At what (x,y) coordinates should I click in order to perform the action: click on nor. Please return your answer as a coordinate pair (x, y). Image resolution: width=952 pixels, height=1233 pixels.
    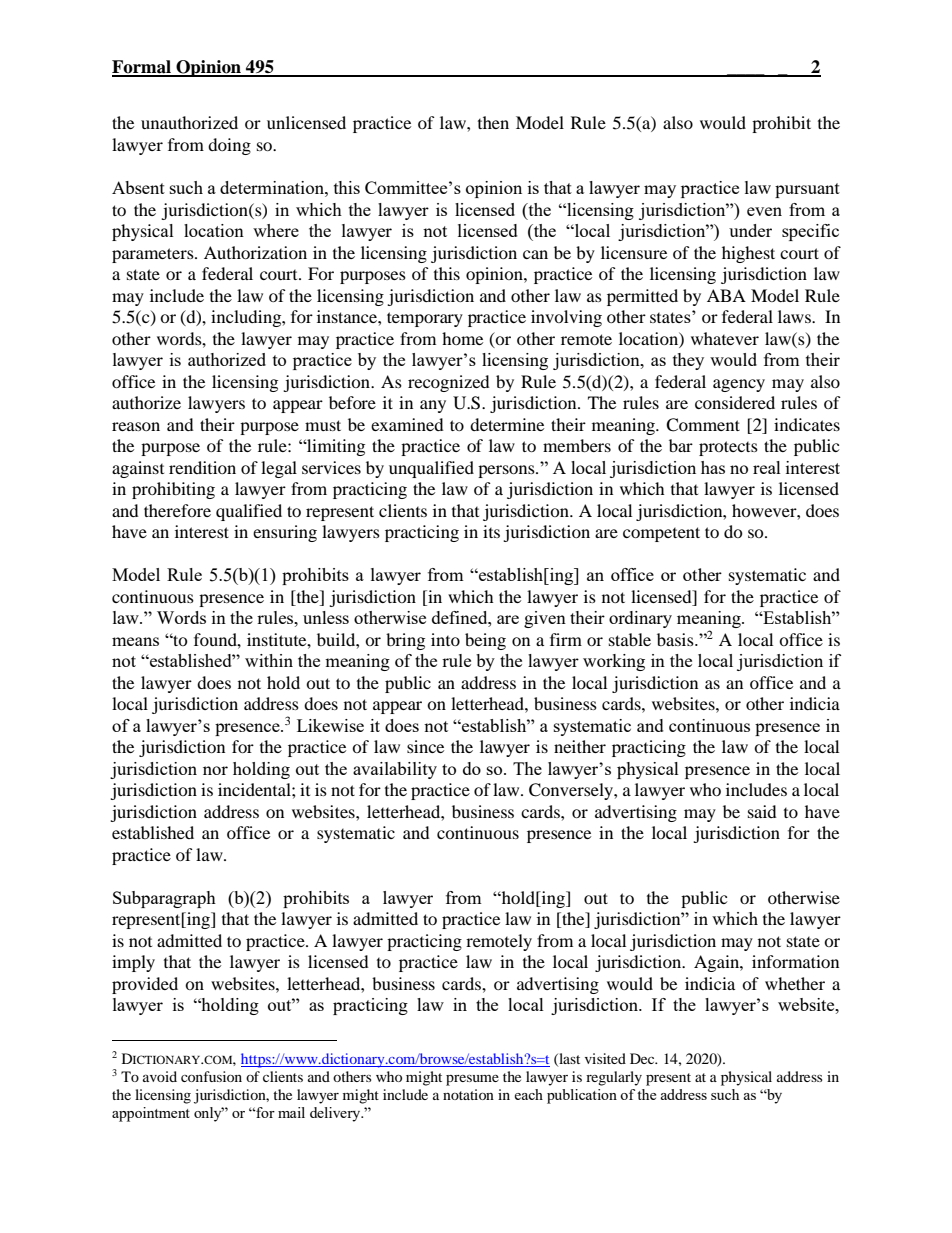
    Looking at the image, I should click on (215, 770).
